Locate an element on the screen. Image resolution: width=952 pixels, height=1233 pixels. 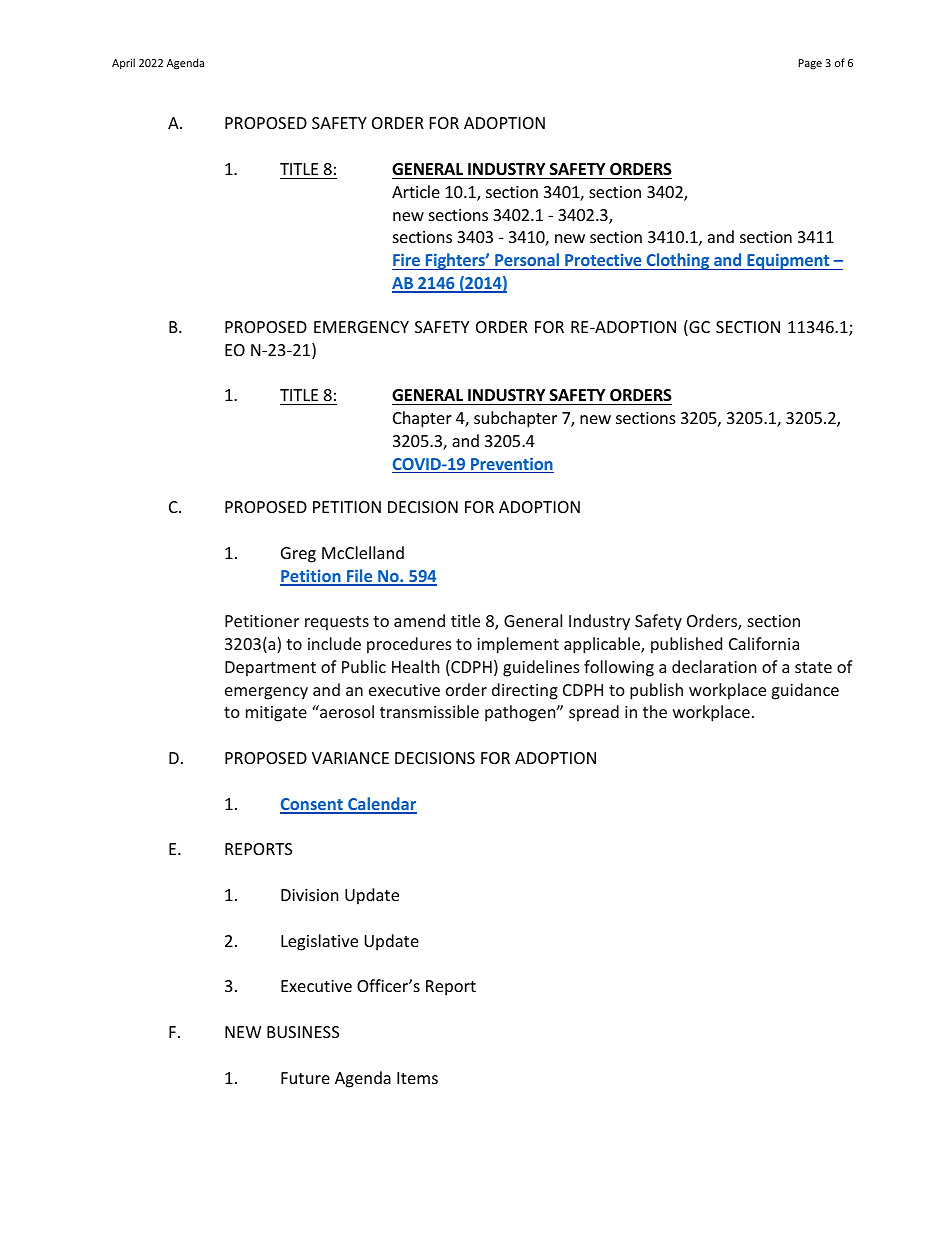
Page is located at coordinates (810, 64).
